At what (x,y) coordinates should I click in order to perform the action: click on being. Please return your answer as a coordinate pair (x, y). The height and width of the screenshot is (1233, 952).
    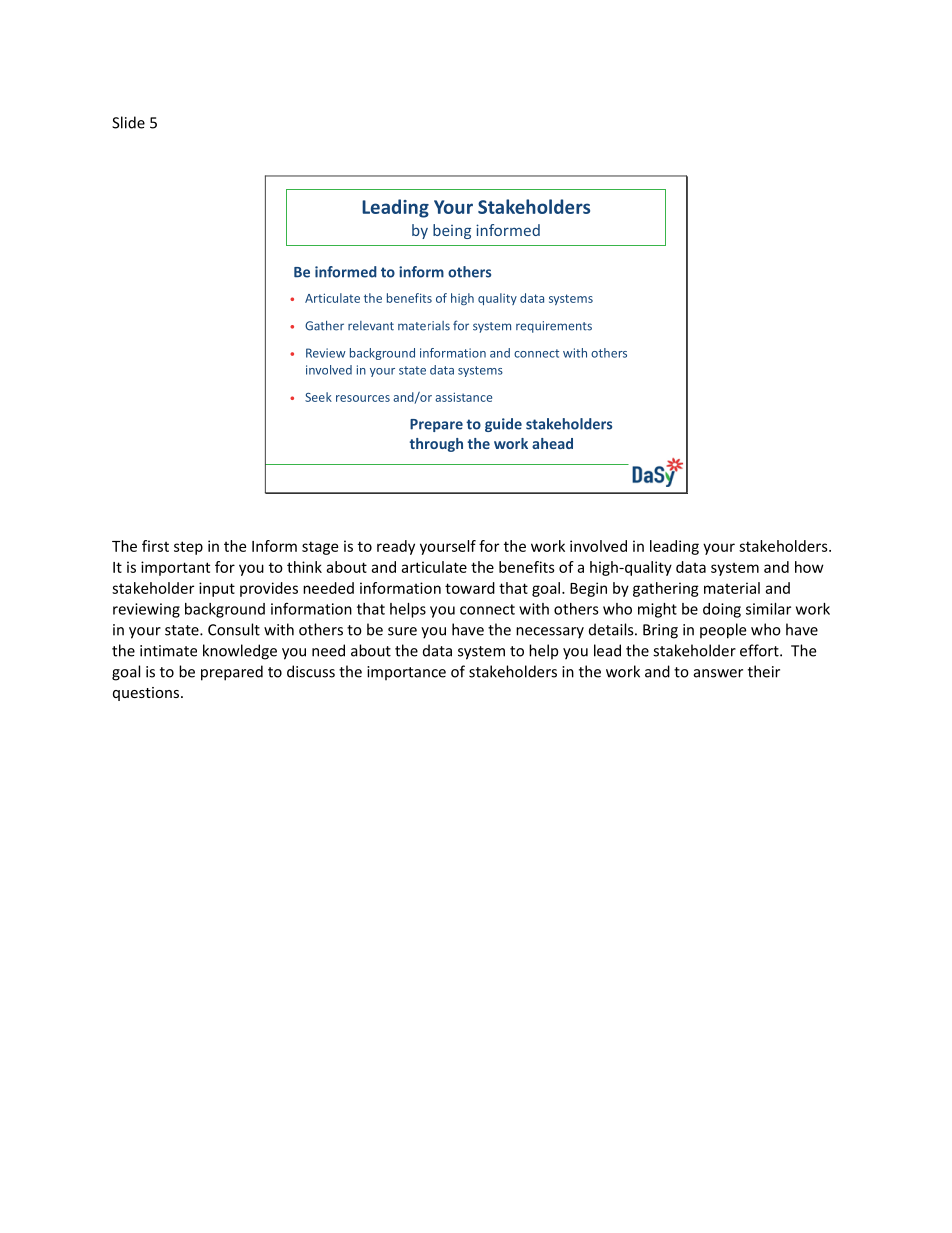
    Looking at the image, I should click on (452, 231).
